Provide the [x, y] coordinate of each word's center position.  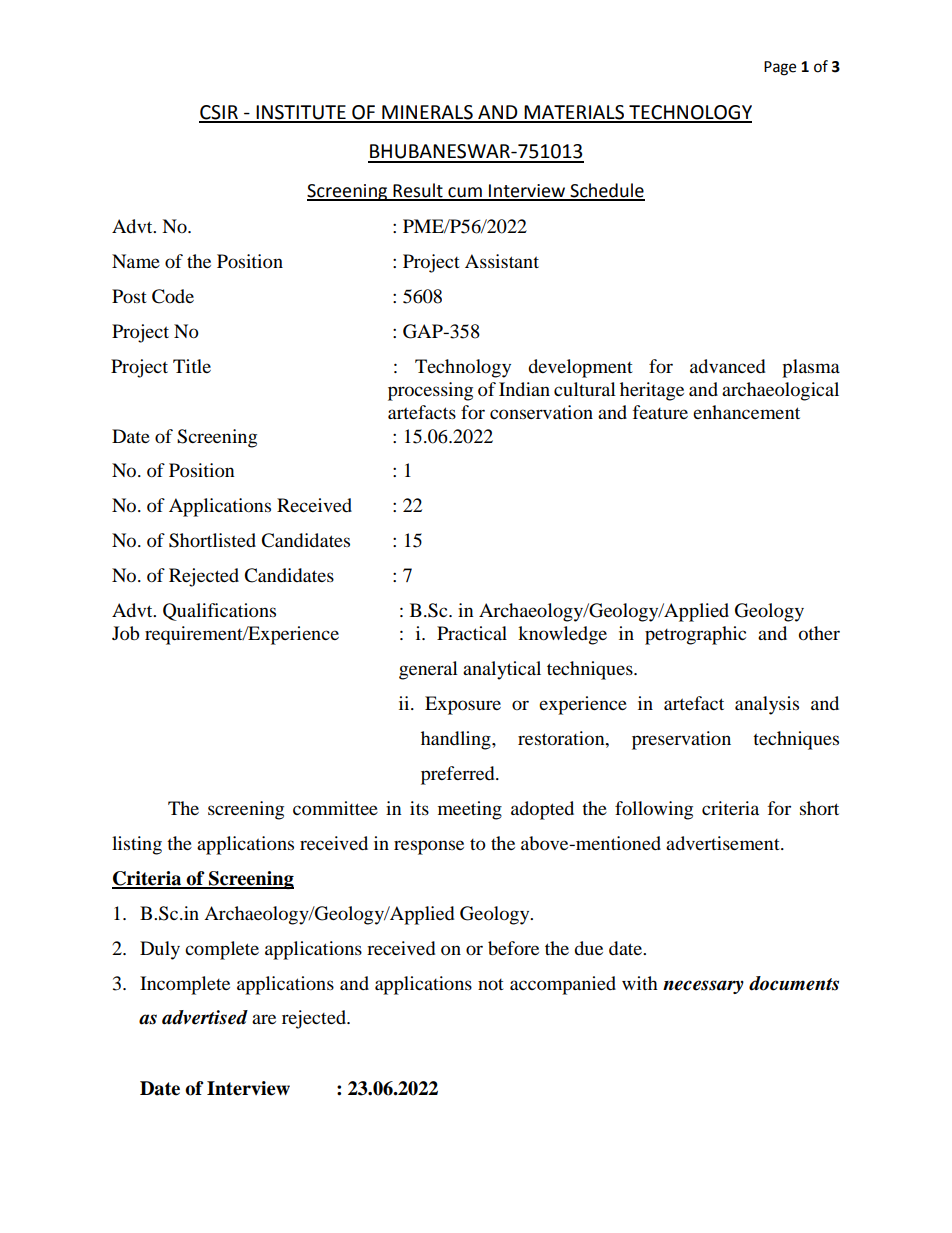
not [491, 984]
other [819, 633]
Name [136, 261]
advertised [205, 1017]
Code [173, 296]
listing [137, 845]
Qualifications [219, 612]
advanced [727, 366]
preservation [681, 740]
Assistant [502, 261]
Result [418, 191]
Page [780, 68]
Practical [472, 633]
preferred [459, 775]
